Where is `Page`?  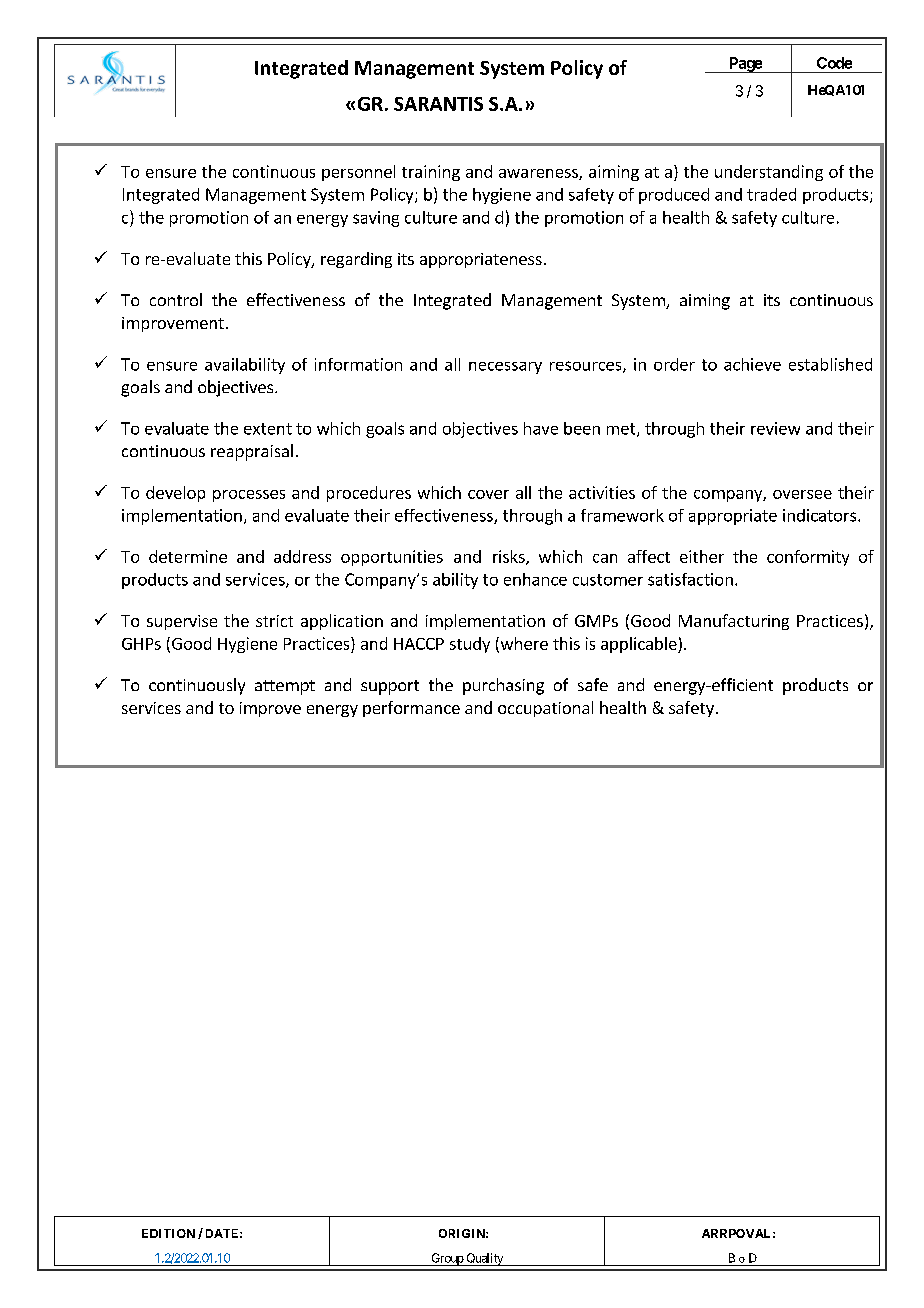 Page is located at coordinates (745, 65).
